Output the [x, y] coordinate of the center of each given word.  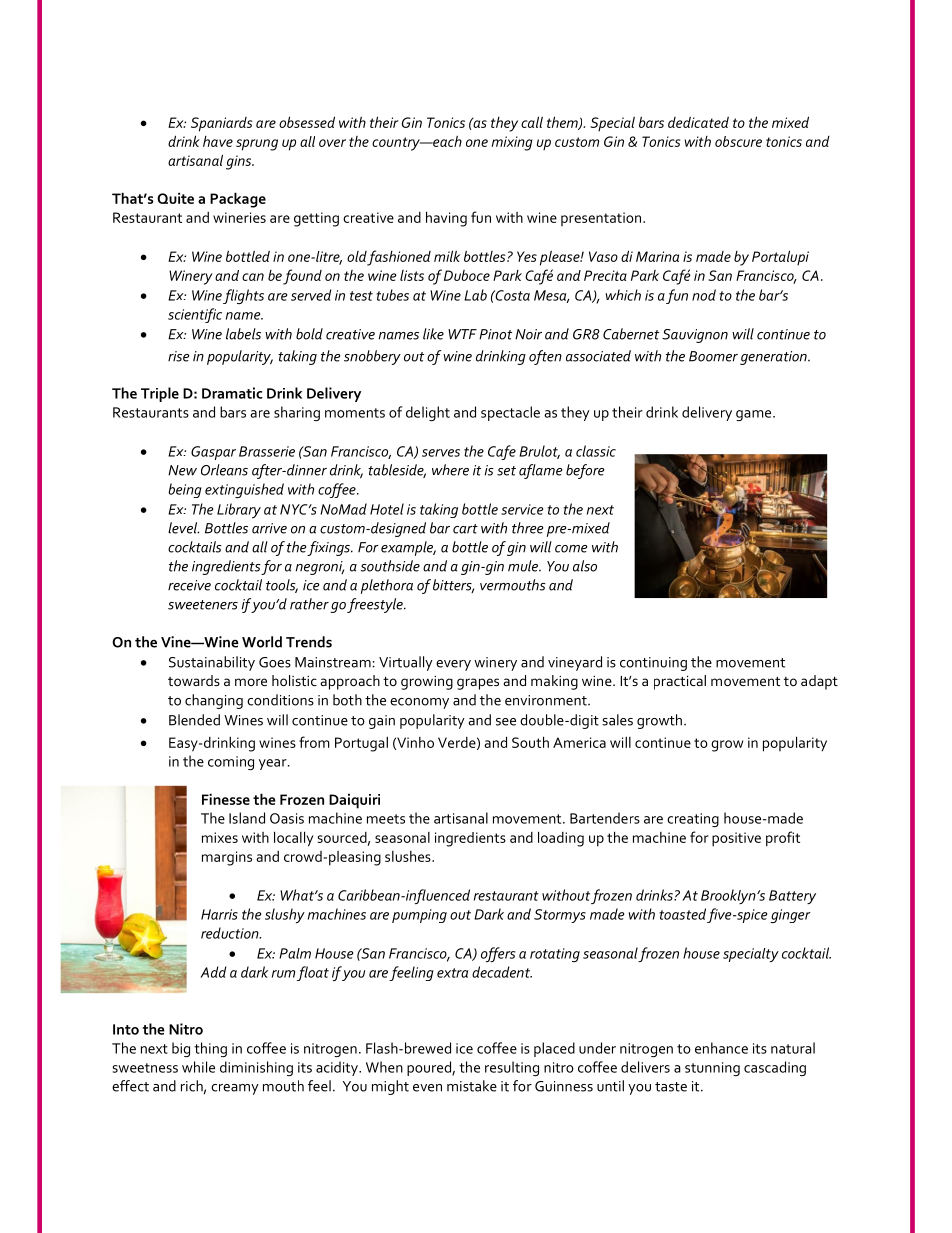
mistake [472, 1086]
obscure [738, 141]
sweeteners [203, 605]
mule [524, 566]
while [198, 1067]
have [218, 141]
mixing [512, 143]
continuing [653, 664]
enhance [721, 1048]
